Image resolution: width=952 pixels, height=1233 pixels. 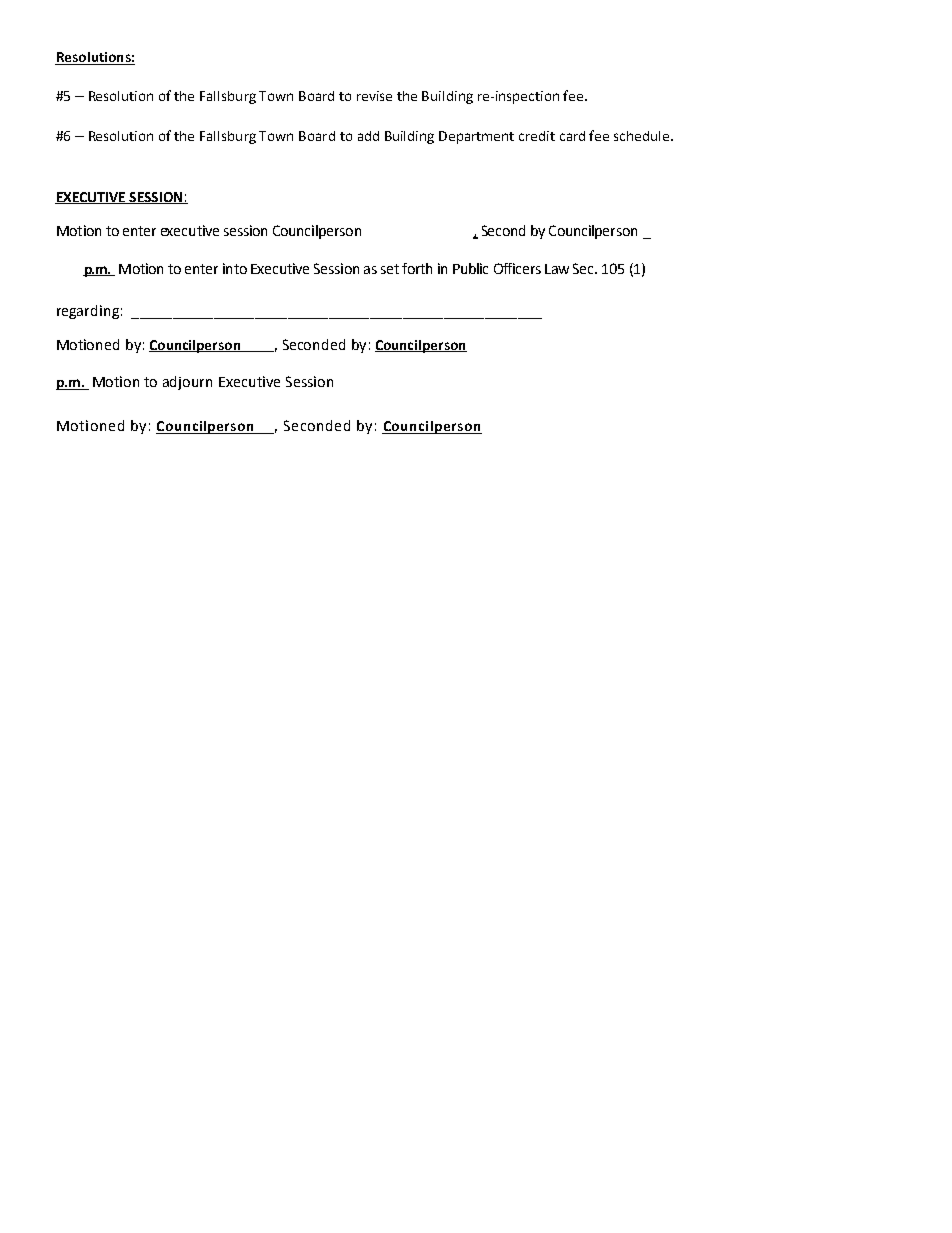 What do you see at coordinates (572, 136) in the page?
I see `card` at bounding box center [572, 136].
